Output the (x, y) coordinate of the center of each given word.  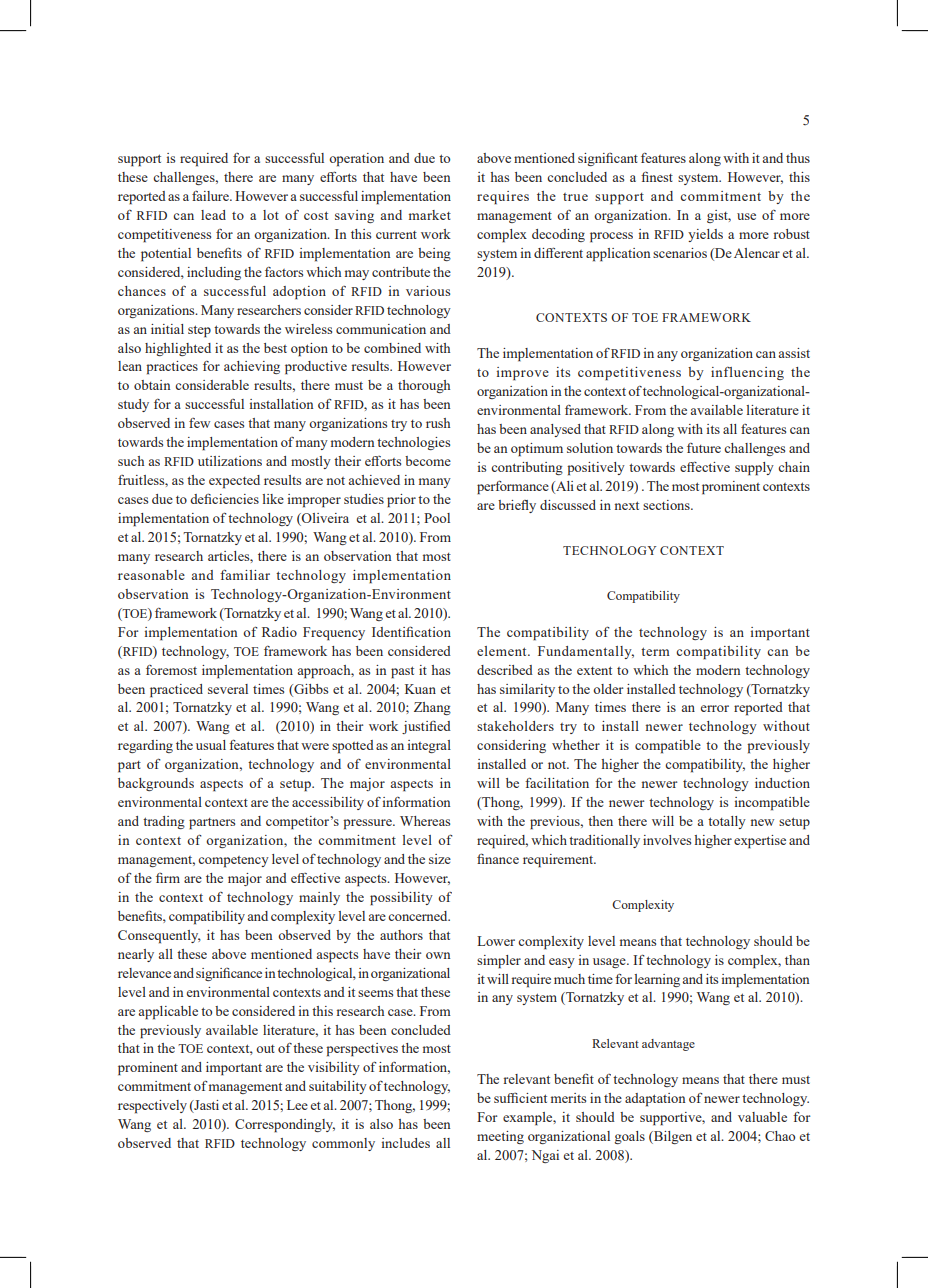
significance (229, 974)
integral (429, 746)
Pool (437, 518)
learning (657, 980)
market (430, 215)
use (746, 216)
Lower (496, 941)
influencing (747, 373)
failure (211, 196)
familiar (245, 574)
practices (172, 368)
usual (211, 745)
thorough (424, 386)
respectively (152, 1107)
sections (667, 505)
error (715, 708)
